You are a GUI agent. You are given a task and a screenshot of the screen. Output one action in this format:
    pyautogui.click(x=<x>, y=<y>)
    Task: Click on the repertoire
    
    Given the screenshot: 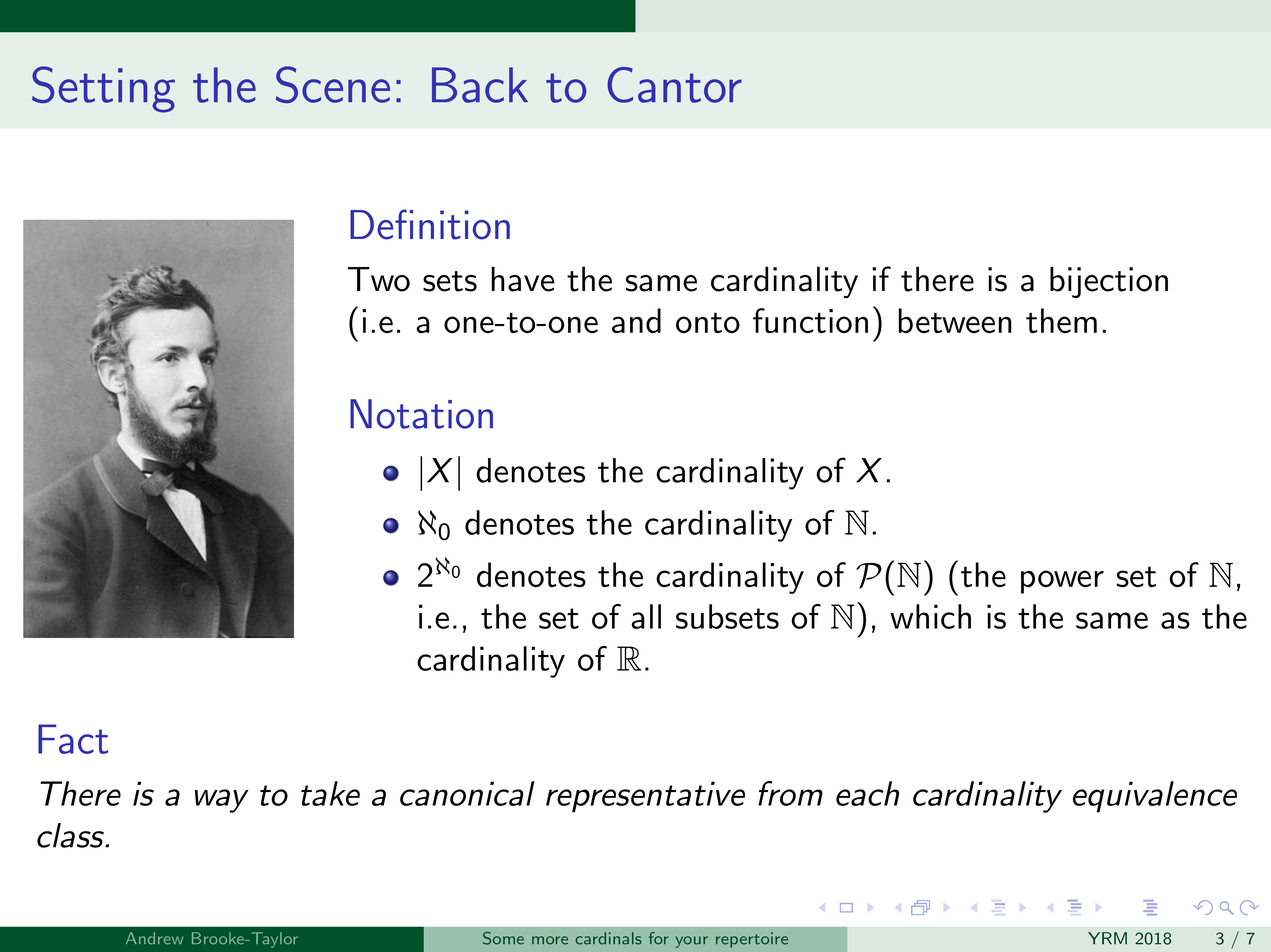 What is the action you would take?
    pyautogui.click(x=752, y=940)
